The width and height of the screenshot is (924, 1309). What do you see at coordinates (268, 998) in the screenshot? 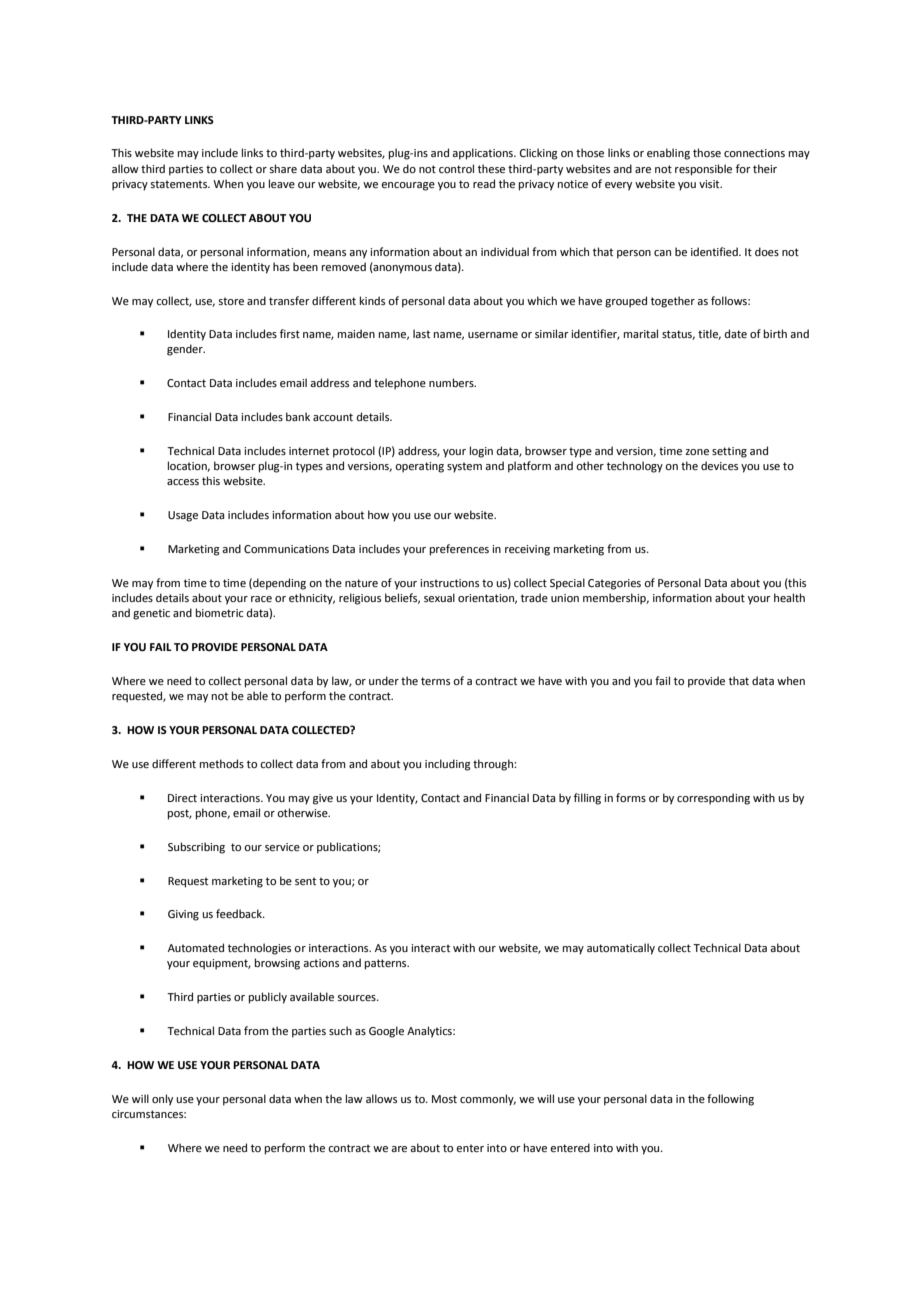
I see `publicly` at bounding box center [268, 998].
